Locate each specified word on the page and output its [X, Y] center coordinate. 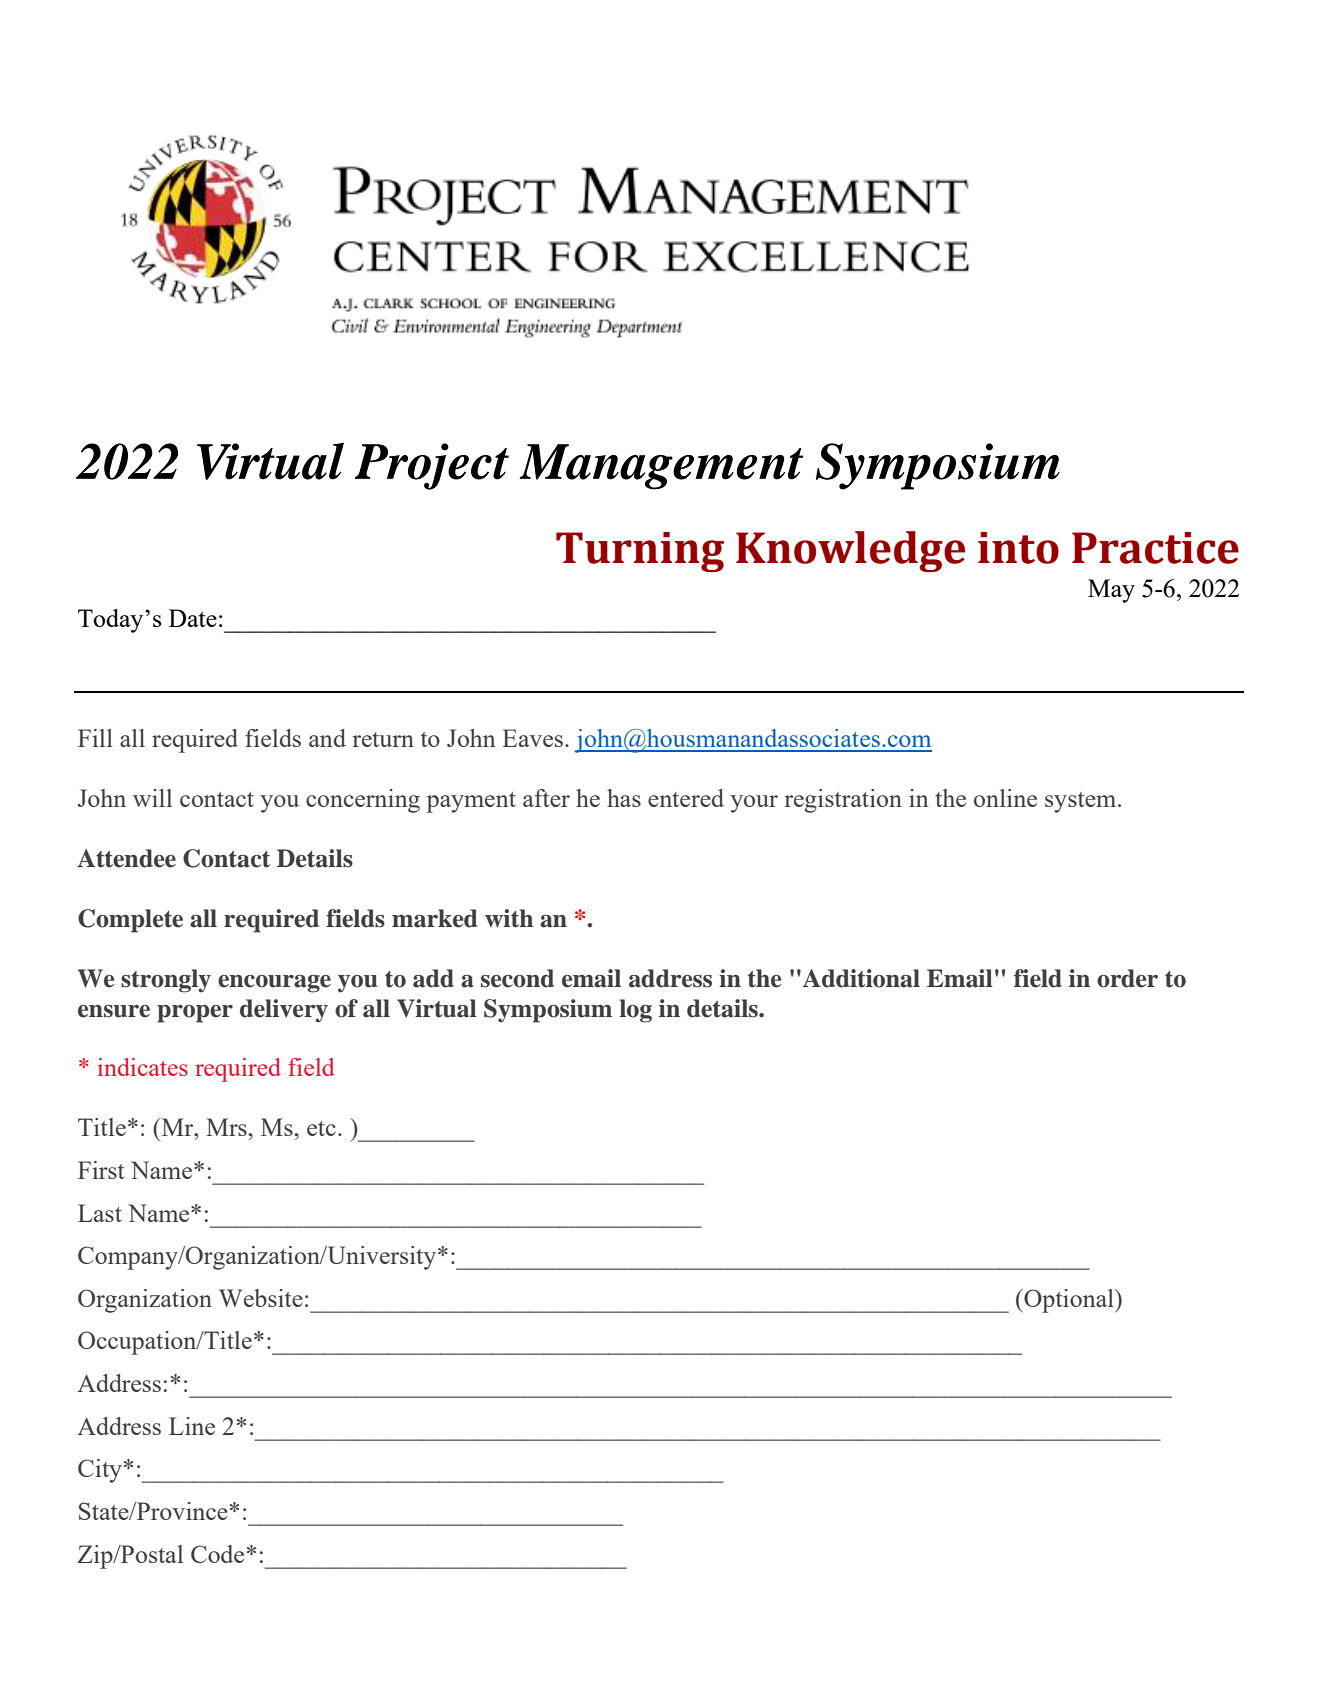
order [1127, 978]
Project [432, 466]
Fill [95, 738]
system [1082, 802]
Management [661, 467]
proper [195, 1014]
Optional [1069, 1301]
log [635, 1011]
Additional [861, 978]
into [1018, 548]
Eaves [532, 738]
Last [100, 1213]
